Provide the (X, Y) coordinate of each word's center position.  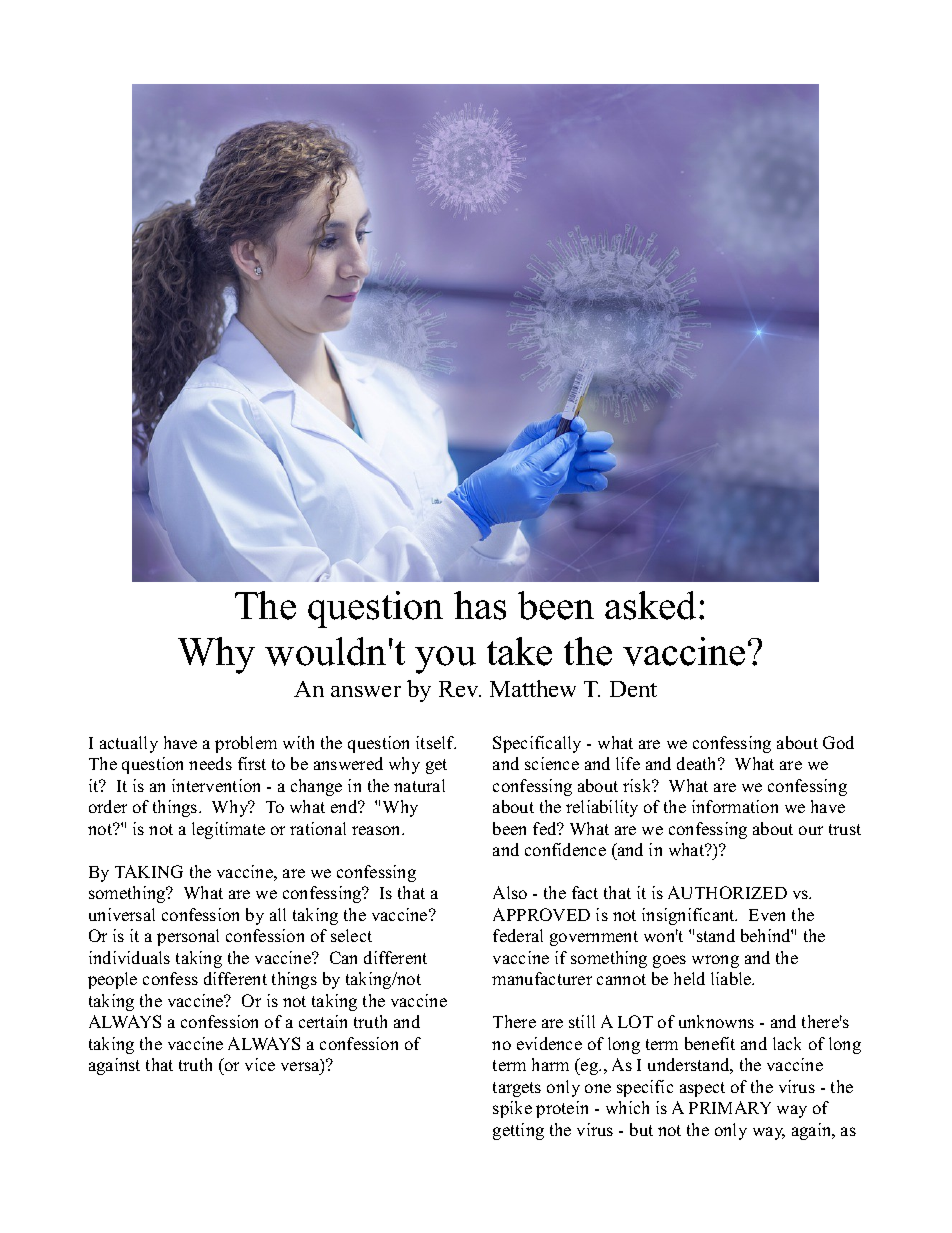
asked (650, 605)
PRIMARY (730, 1107)
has (480, 605)
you (445, 660)
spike (512, 1109)
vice (260, 1064)
